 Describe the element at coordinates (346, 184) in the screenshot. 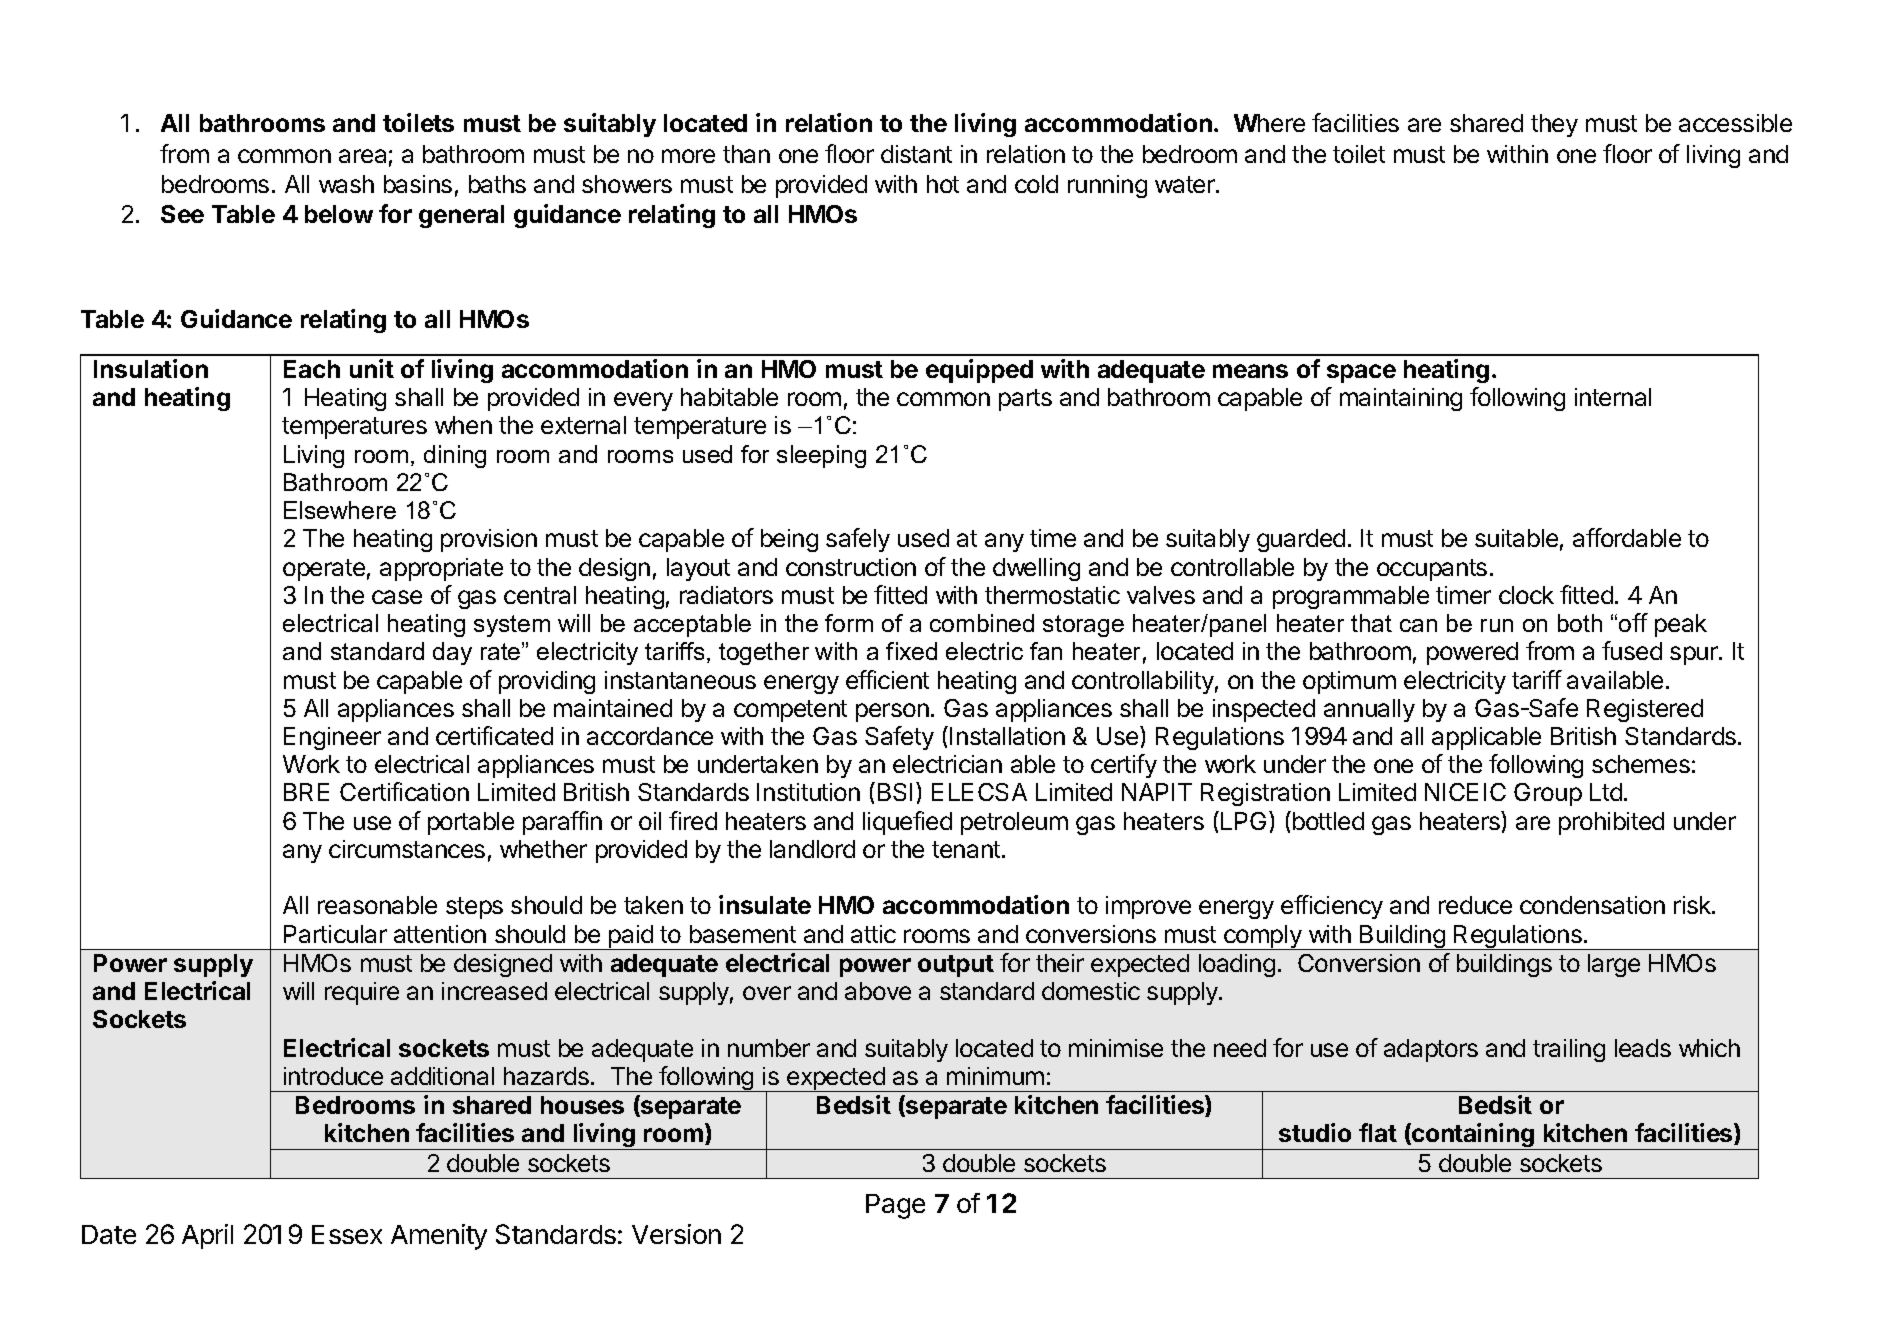

I see `wash` at that location.
